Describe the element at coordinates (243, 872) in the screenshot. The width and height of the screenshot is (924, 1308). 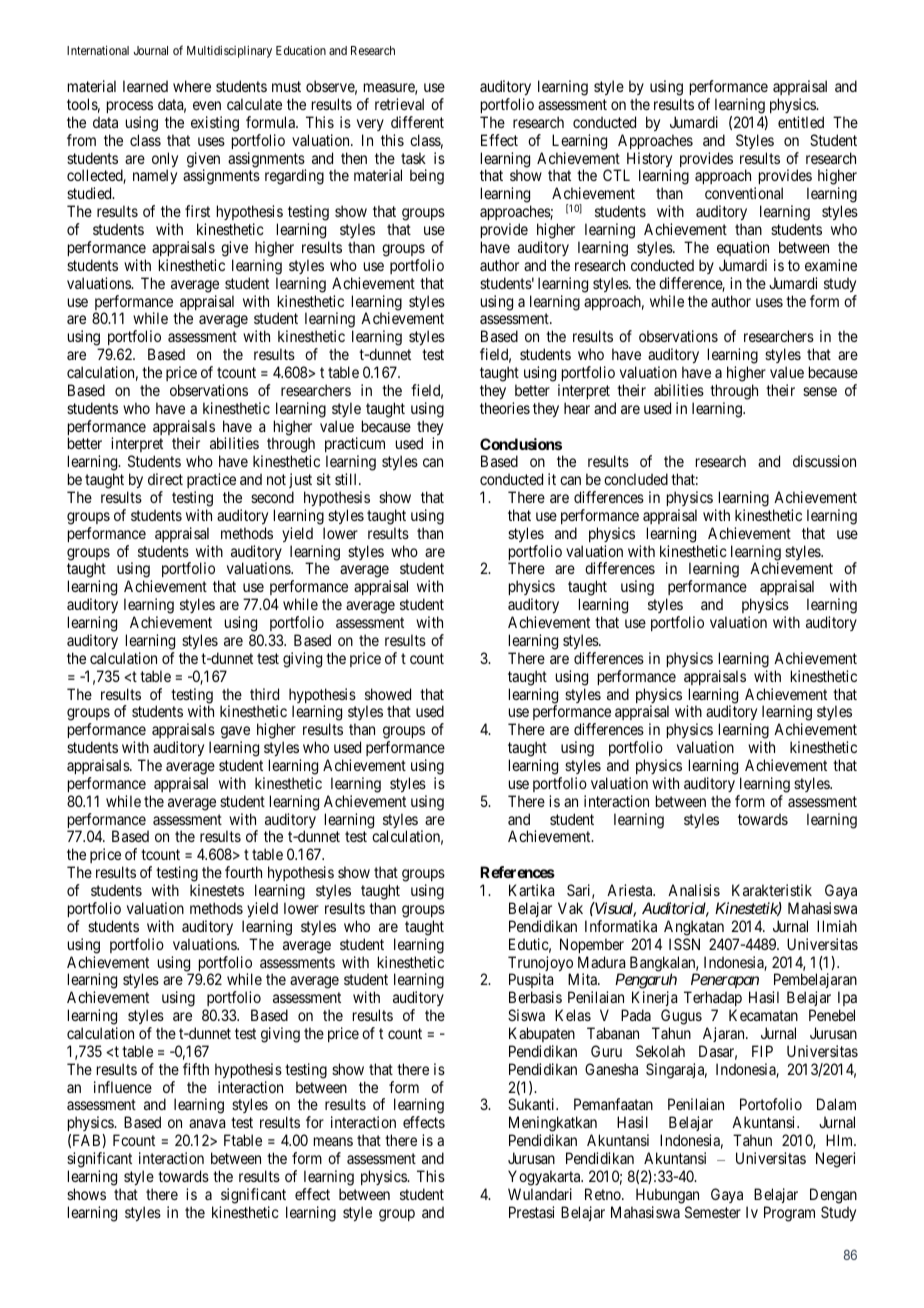
I see `fourth` at that location.
